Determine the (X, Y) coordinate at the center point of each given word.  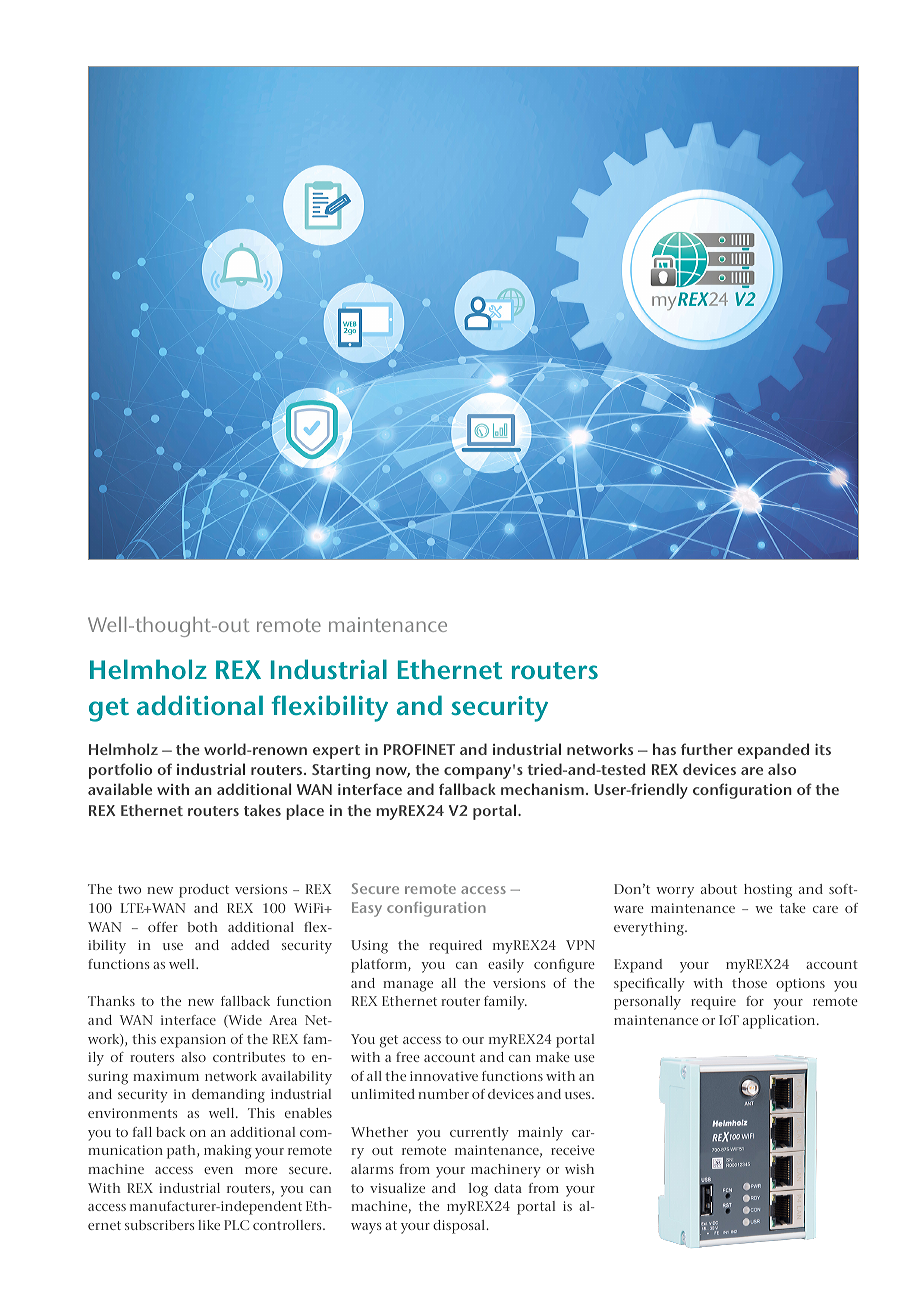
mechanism (542, 789)
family (505, 1003)
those (749, 983)
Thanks (111, 1001)
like (209, 1225)
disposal (460, 1227)
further (707, 749)
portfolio (120, 771)
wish (579, 1169)
